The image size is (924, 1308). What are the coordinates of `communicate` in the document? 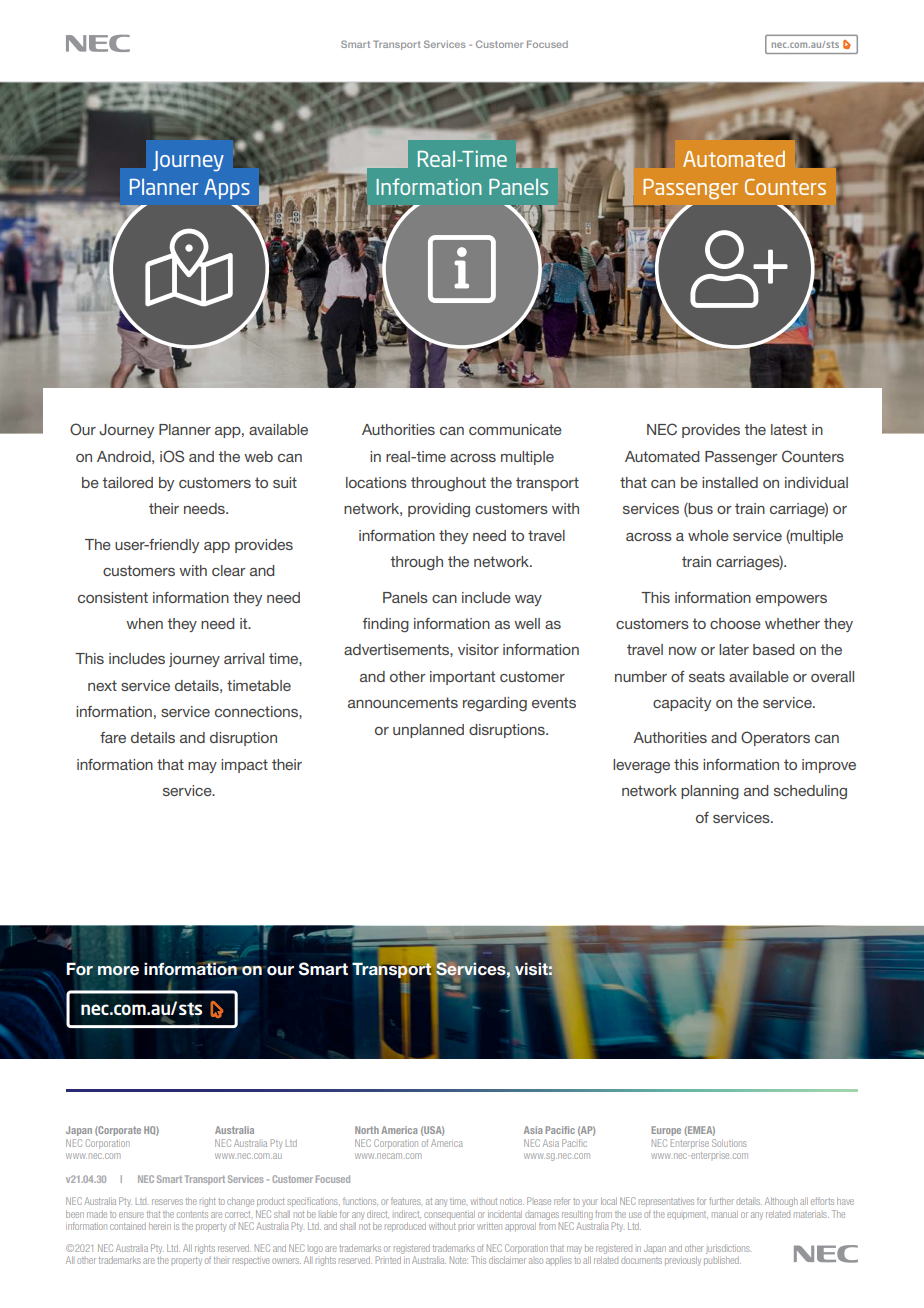 It's located at (515, 429).
